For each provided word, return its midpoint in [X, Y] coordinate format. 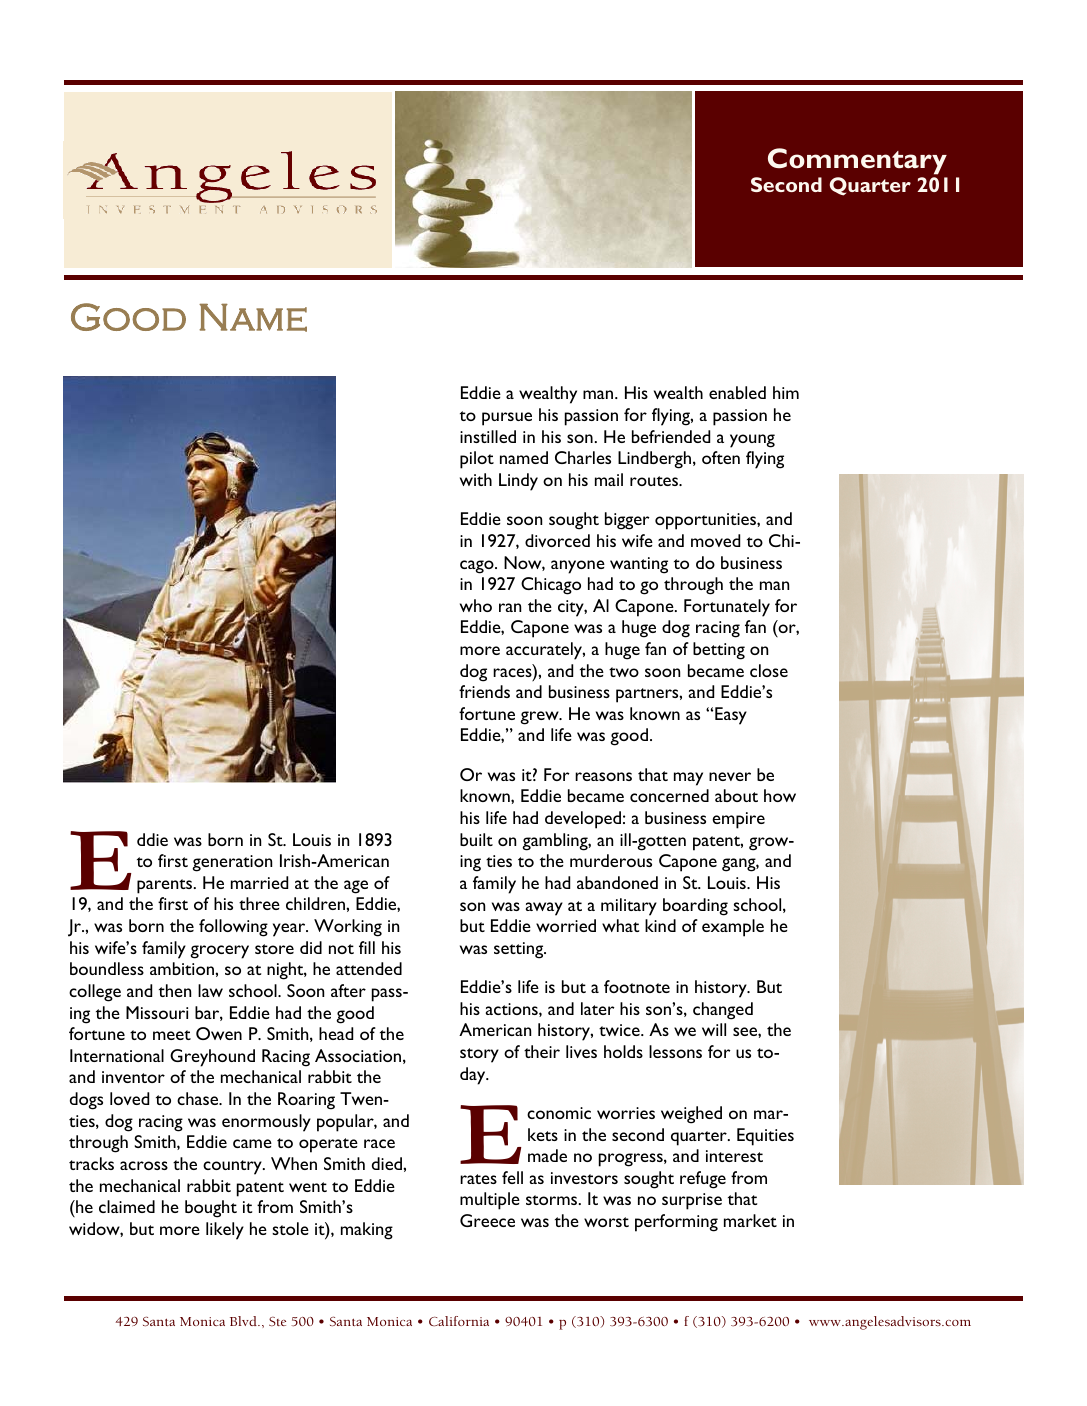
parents [166, 886]
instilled [488, 436]
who [476, 605]
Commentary [857, 161]
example [733, 928]
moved [715, 540]
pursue [507, 419]
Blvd [244, 1321]
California [459, 1321]
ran [510, 607]
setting [520, 950]
